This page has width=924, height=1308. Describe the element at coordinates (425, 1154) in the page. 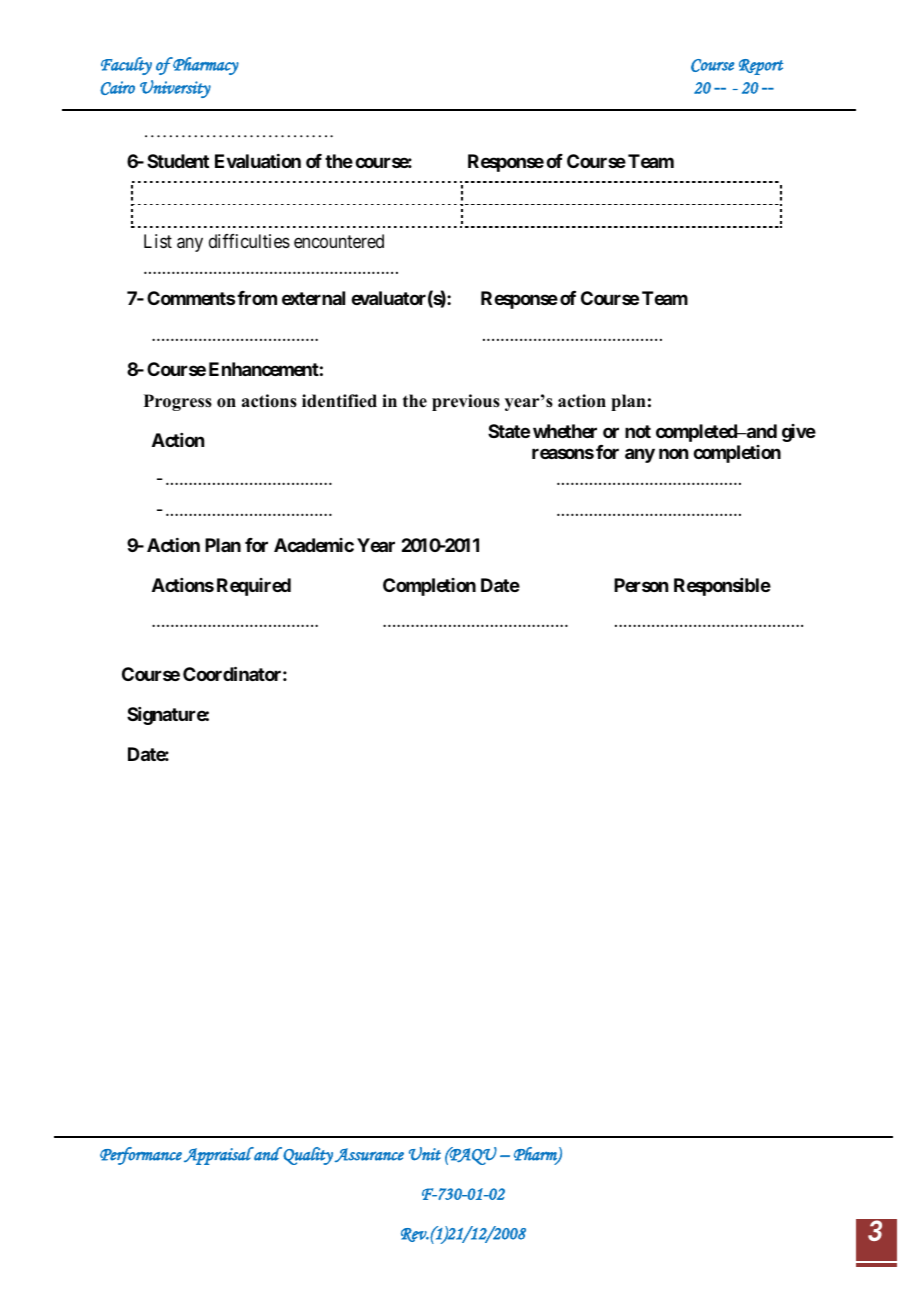

I see `Unit` at that location.
